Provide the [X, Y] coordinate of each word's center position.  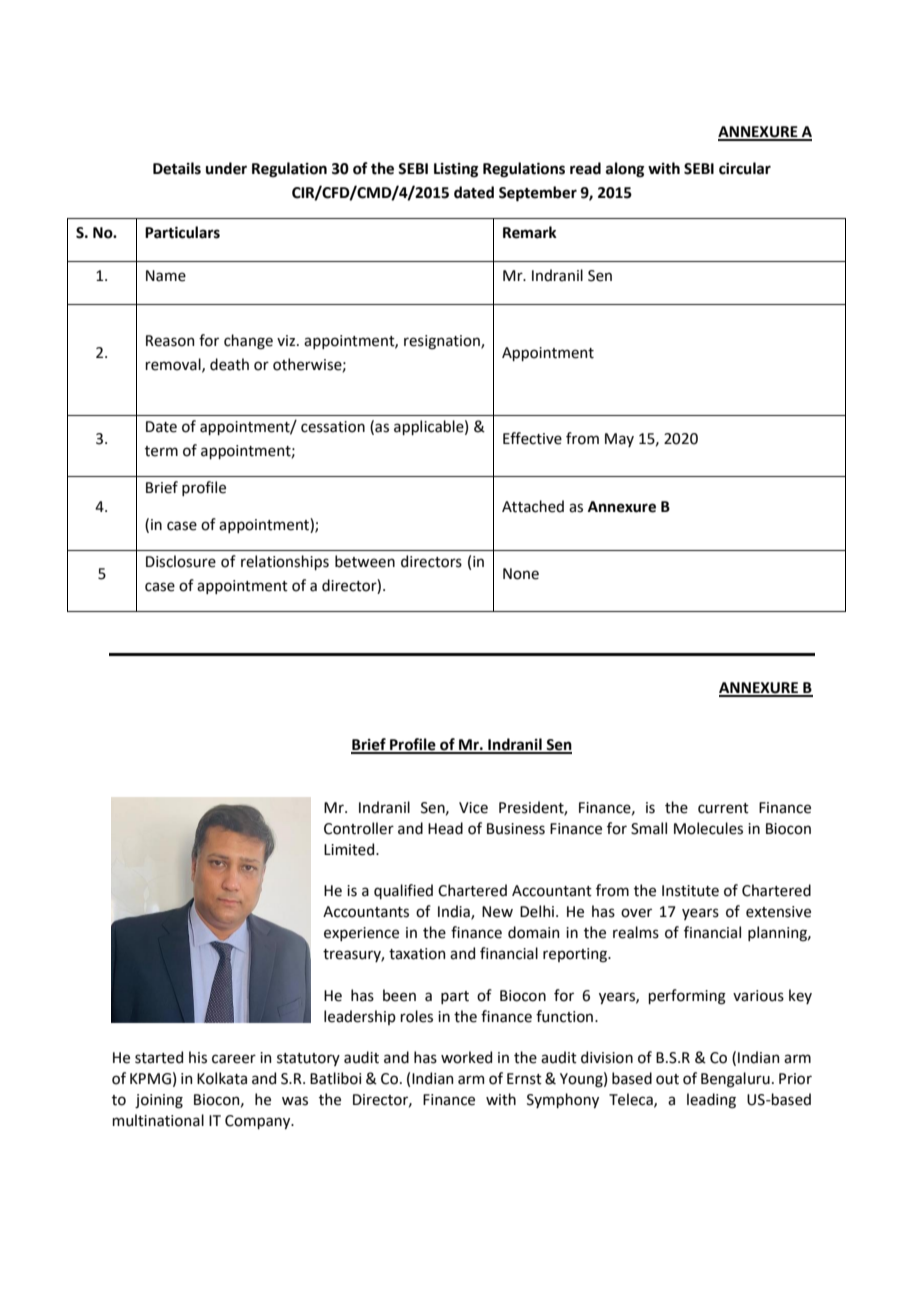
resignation [443, 342]
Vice [473, 808]
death [229, 364]
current [723, 808]
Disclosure [181, 561]
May [619, 440]
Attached [533, 506]
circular [745, 168]
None [521, 574]
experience [361, 934]
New [497, 912]
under [226, 168]
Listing [456, 170]
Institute [690, 891]
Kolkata [222, 1078]
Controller [359, 828]
